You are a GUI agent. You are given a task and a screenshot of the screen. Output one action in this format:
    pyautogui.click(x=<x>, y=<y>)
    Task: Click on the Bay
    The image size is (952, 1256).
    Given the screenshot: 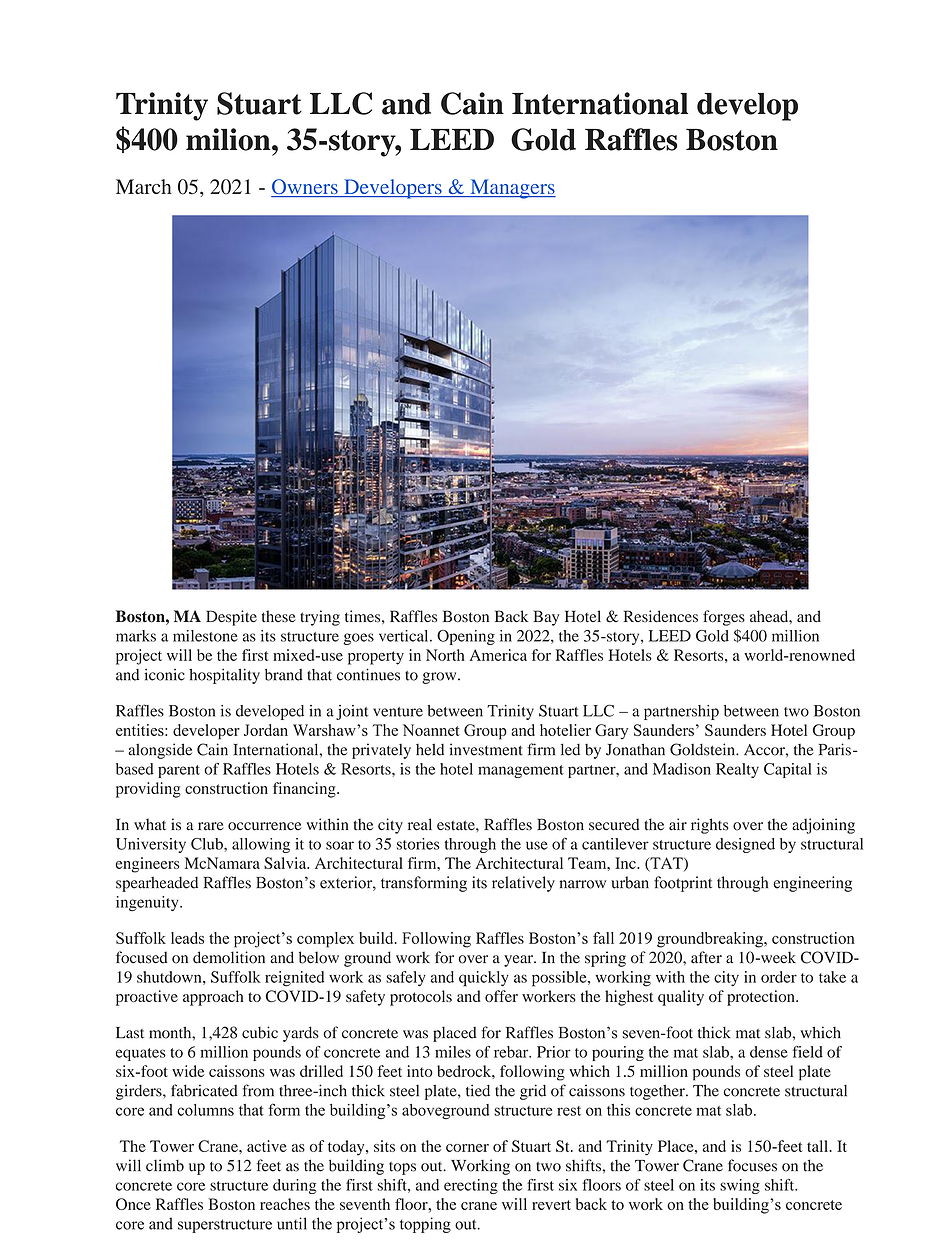 What is the action you would take?
    pyautogui.click(x=546, y=618)
